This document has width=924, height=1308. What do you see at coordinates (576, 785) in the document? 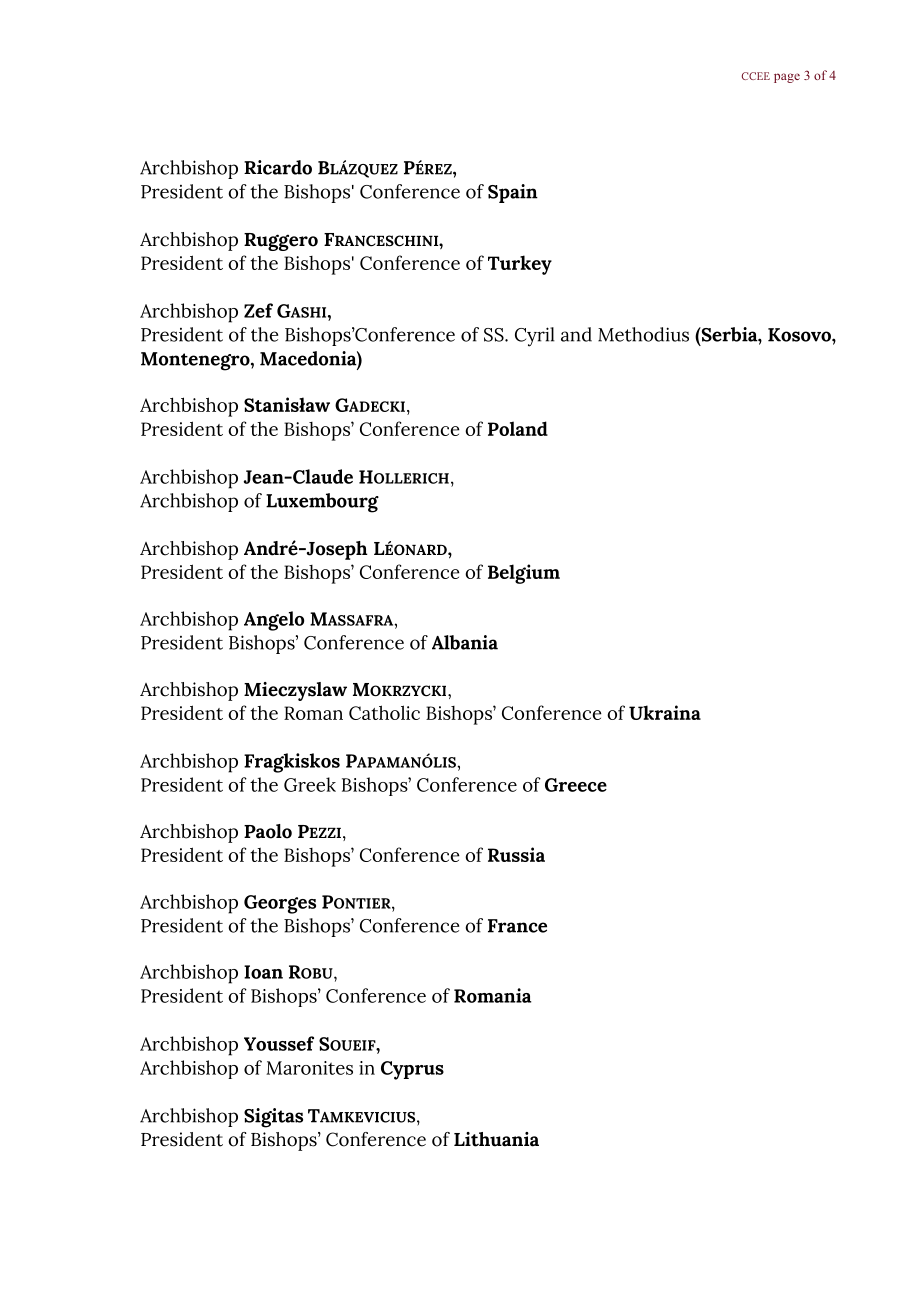
I see `Greece` at bounding box center [576, 785].
